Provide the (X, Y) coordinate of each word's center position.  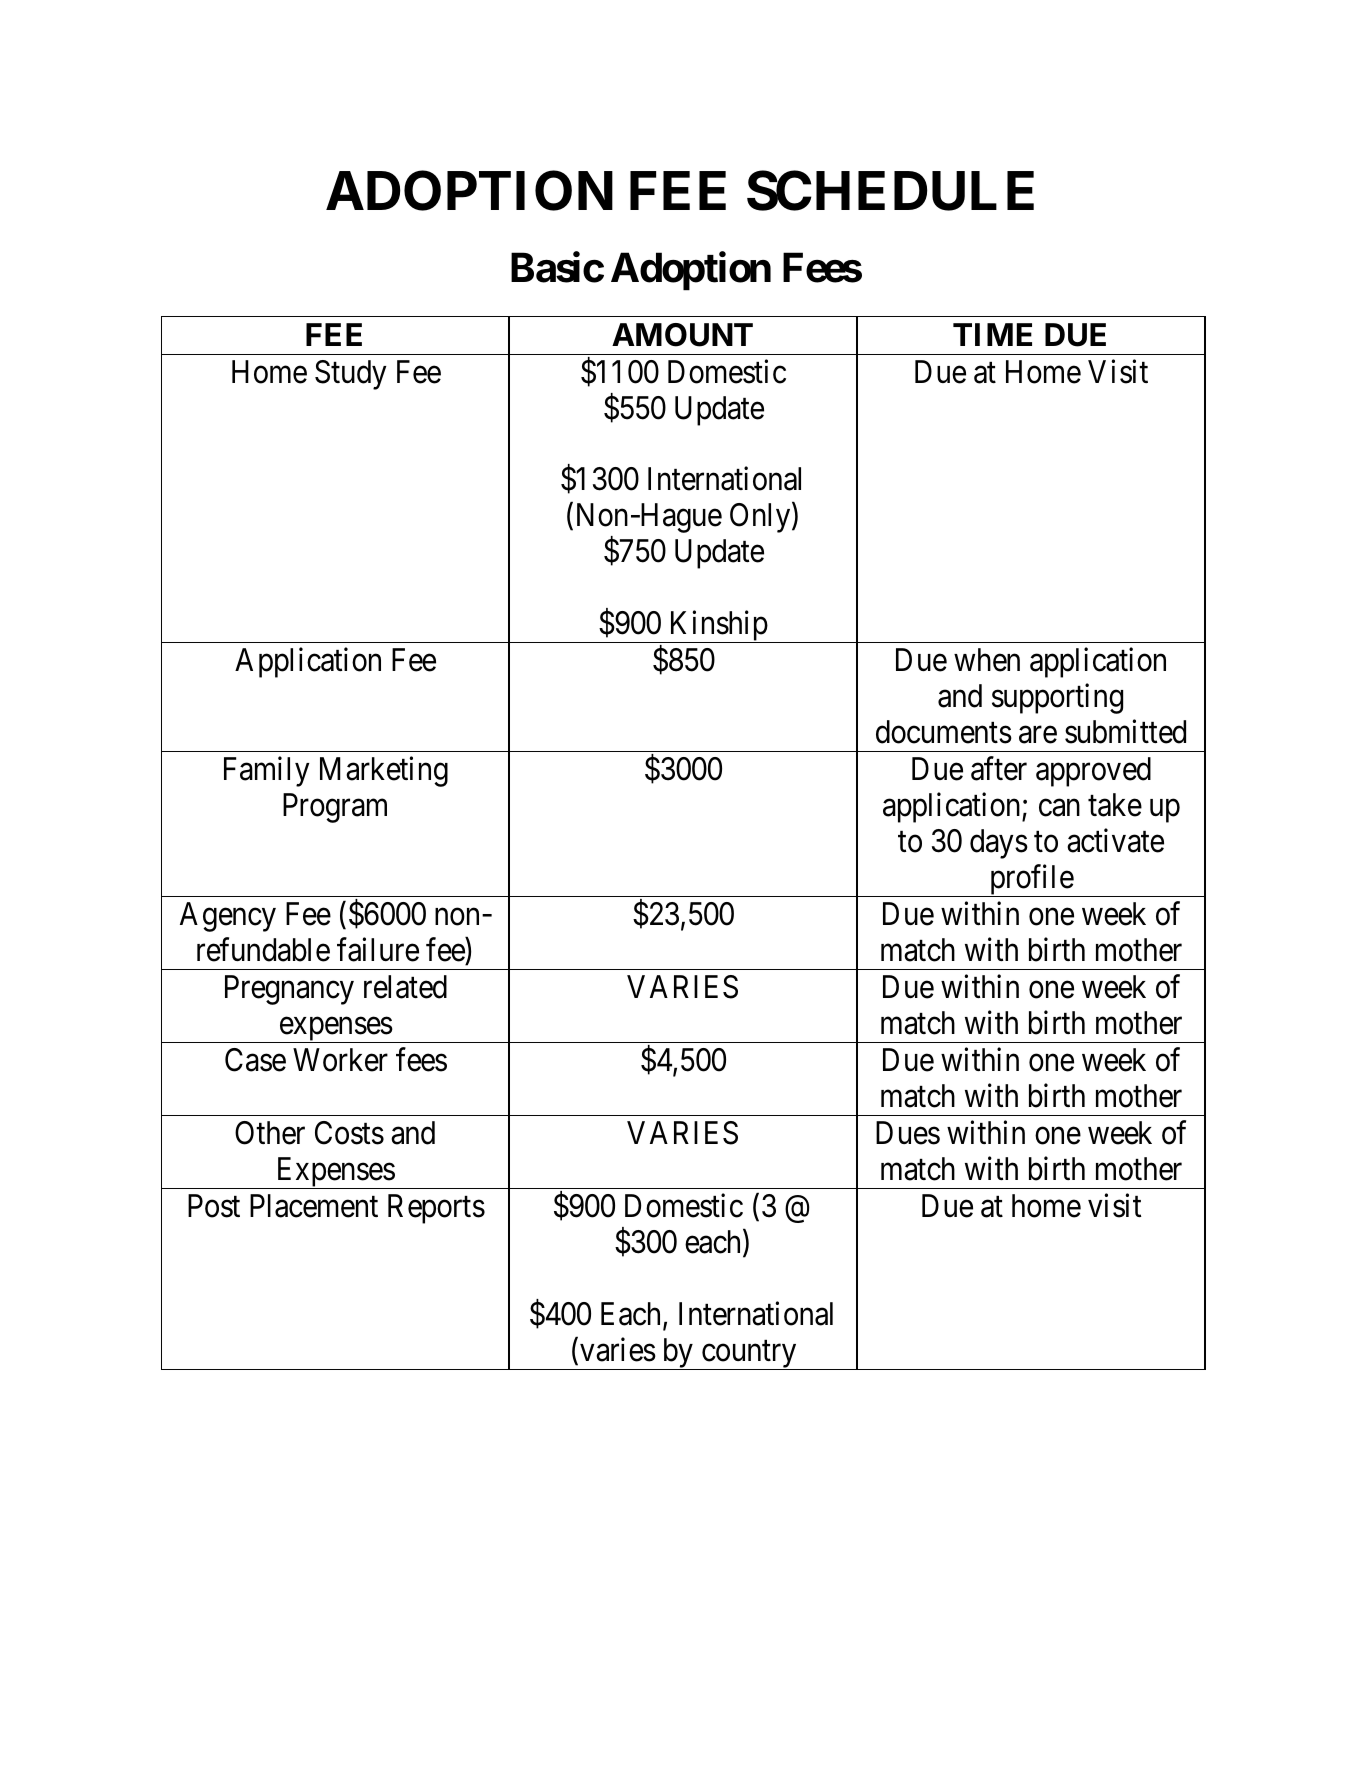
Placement (314, 1206)
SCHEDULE (890, 191)
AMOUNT (682, 335)
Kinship (718, 627)
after (999, 769)
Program (335, 808)
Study (351, 375)
